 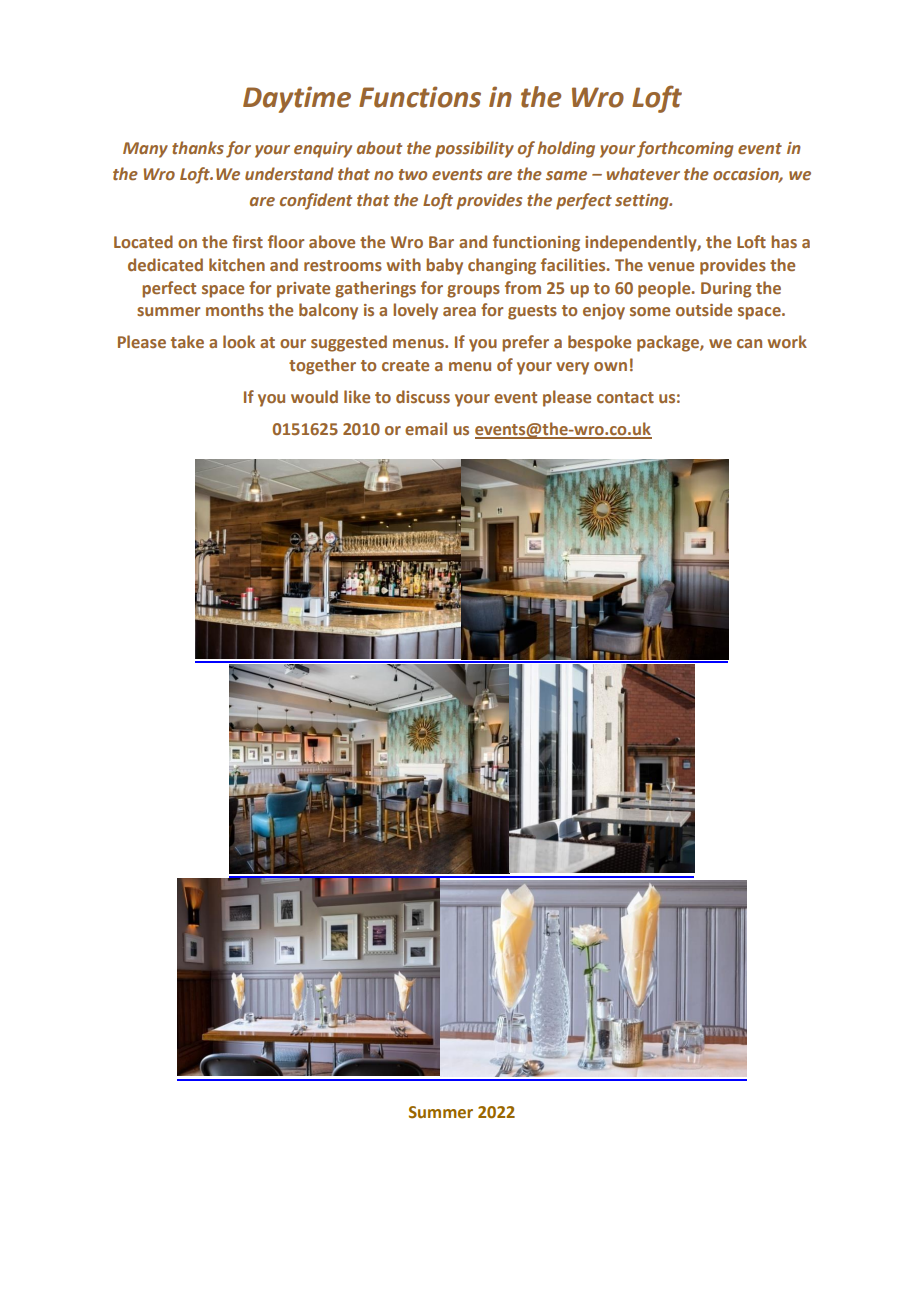 I want to click on forthcoming, so click(x=685, y=149).
